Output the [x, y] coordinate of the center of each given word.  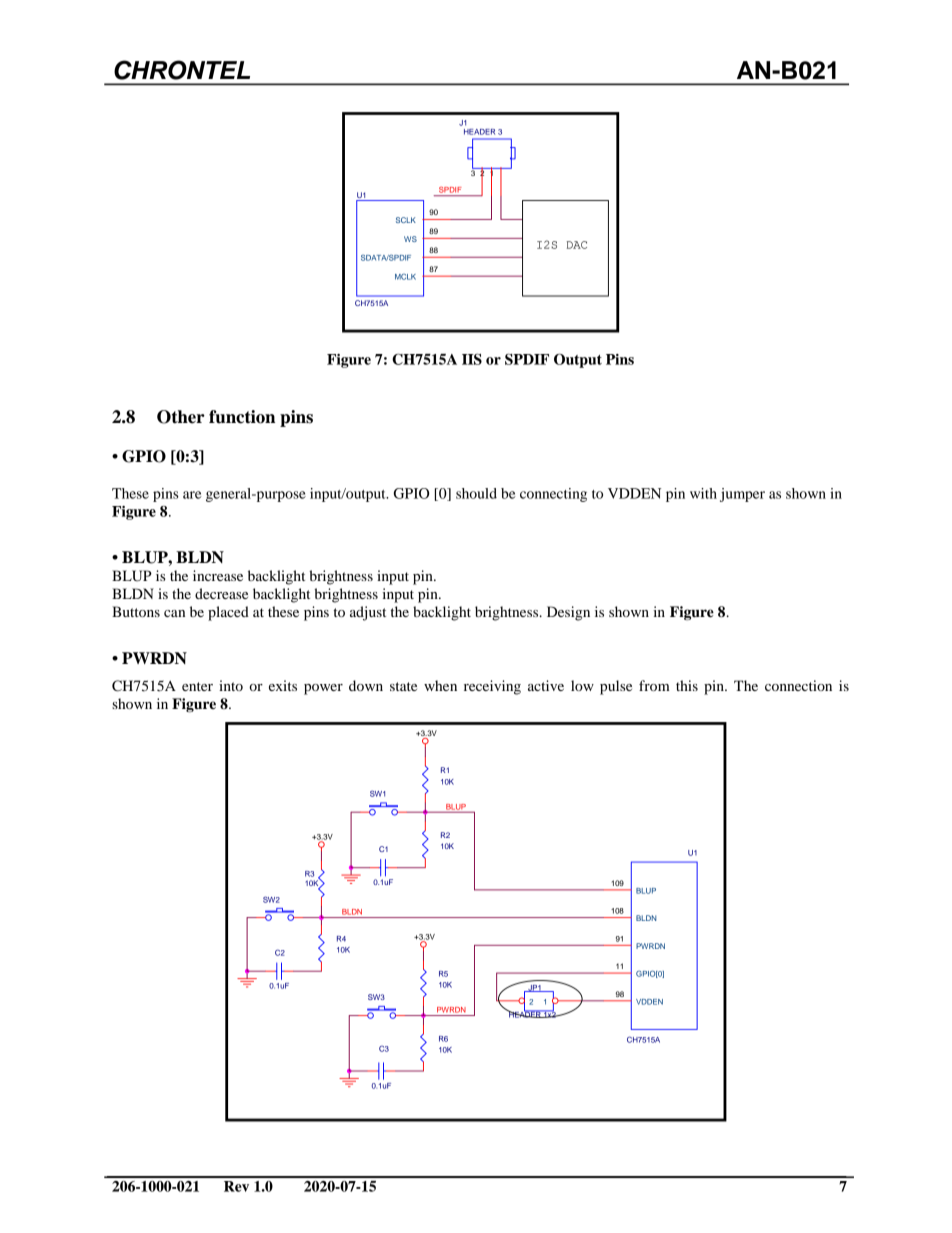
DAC [577, 245]
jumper [742, 495]
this [687, 685]
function [242, 417]
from [654, 685]
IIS [472, 359]
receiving [492, 687]
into [231, 685]
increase [218, 575]
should [476, 493]
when [440, 685]
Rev [236, 1186]
